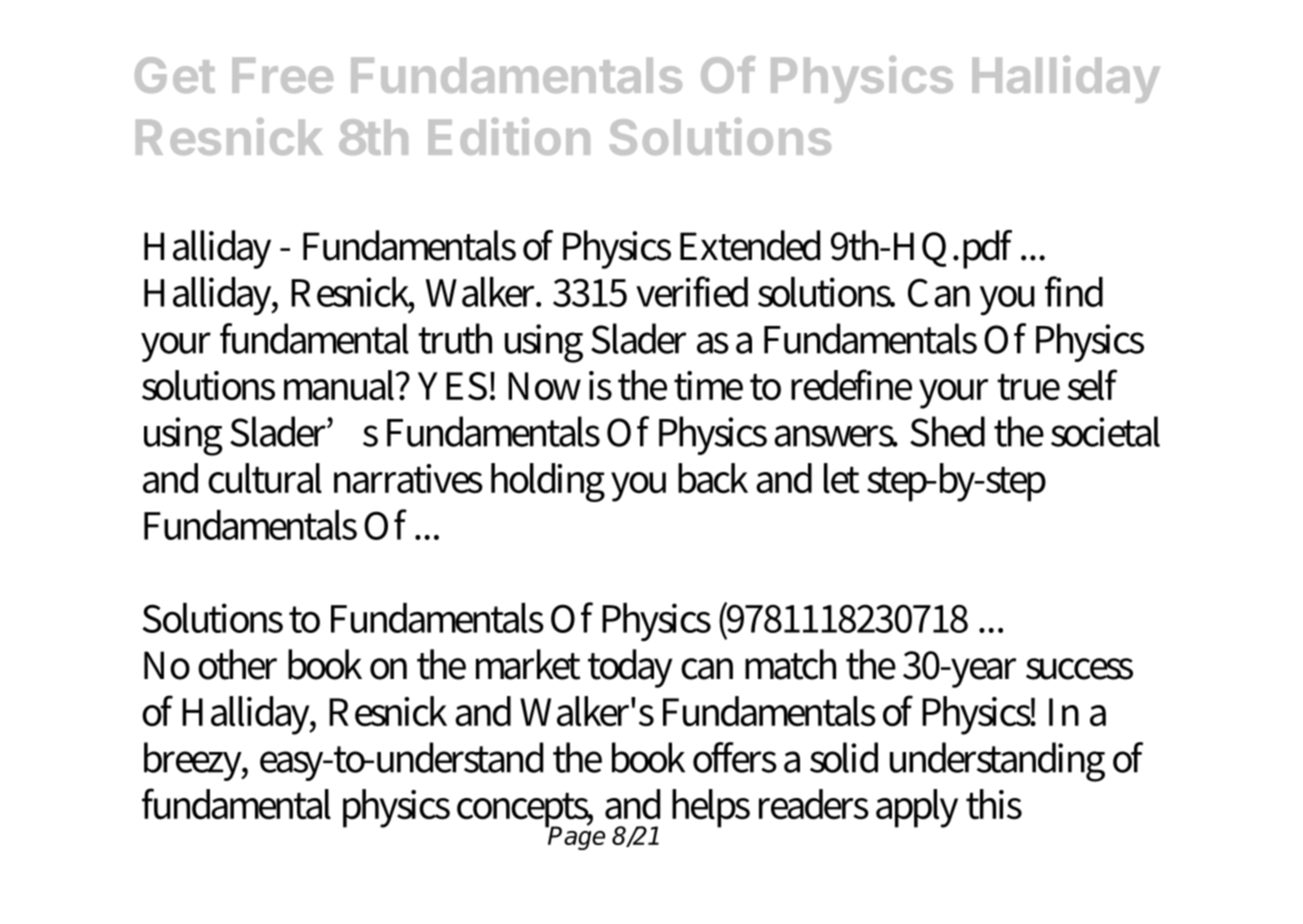  I want to click on Free, so click(282, 75).
